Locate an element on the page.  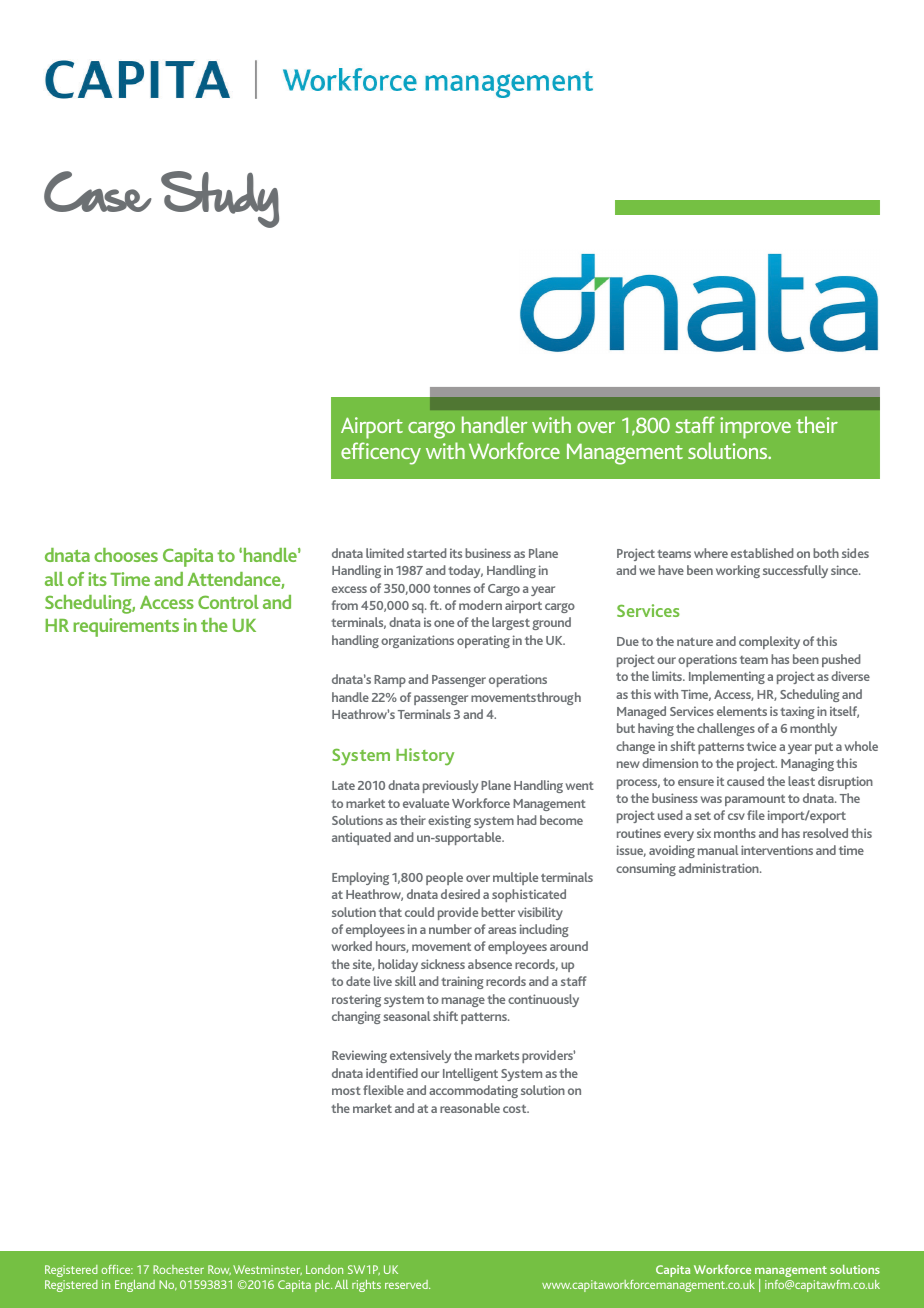
improve is located at coordinates (755, 428).
